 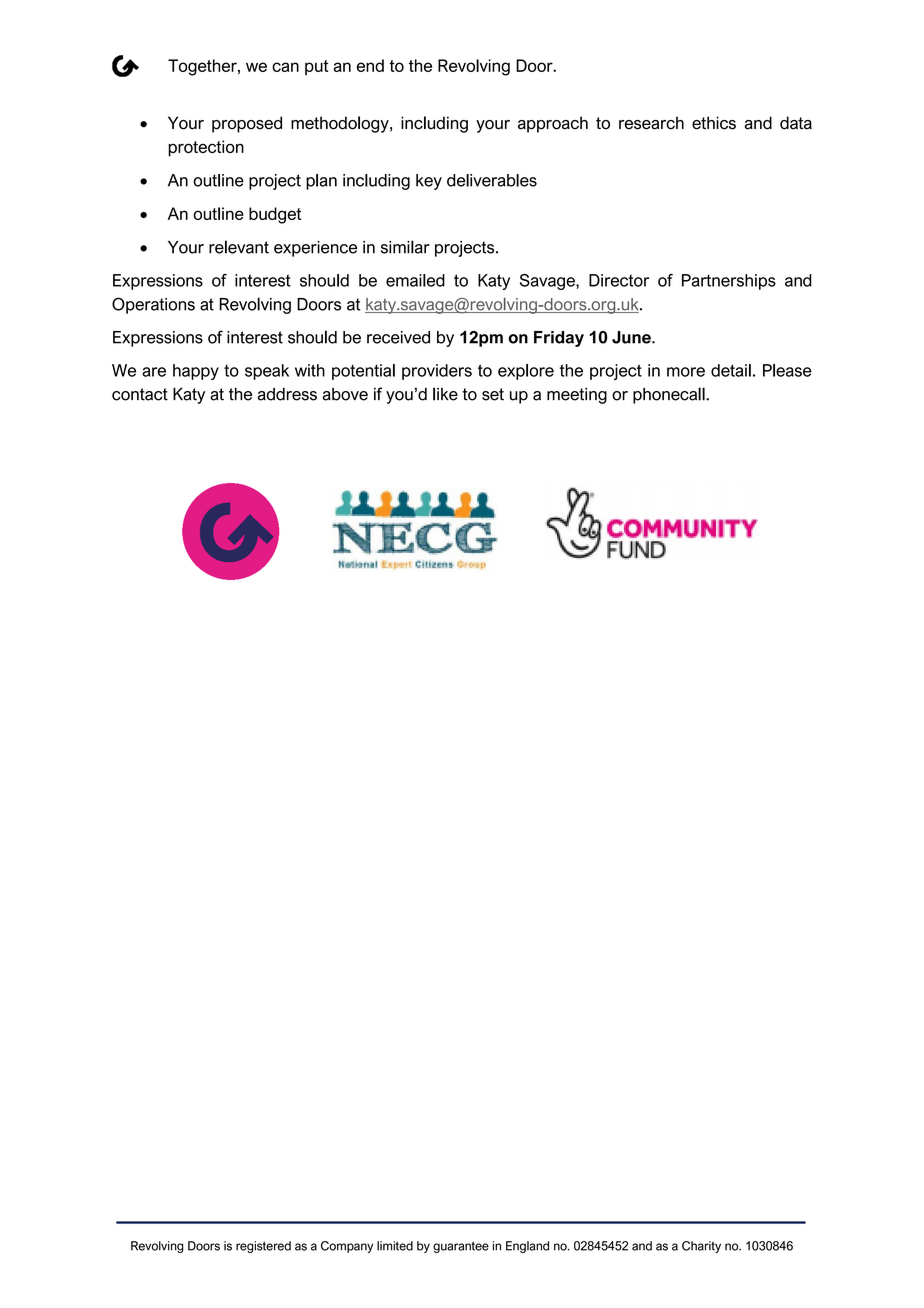 I want to click on registered, so click(x=263, y=1247).
